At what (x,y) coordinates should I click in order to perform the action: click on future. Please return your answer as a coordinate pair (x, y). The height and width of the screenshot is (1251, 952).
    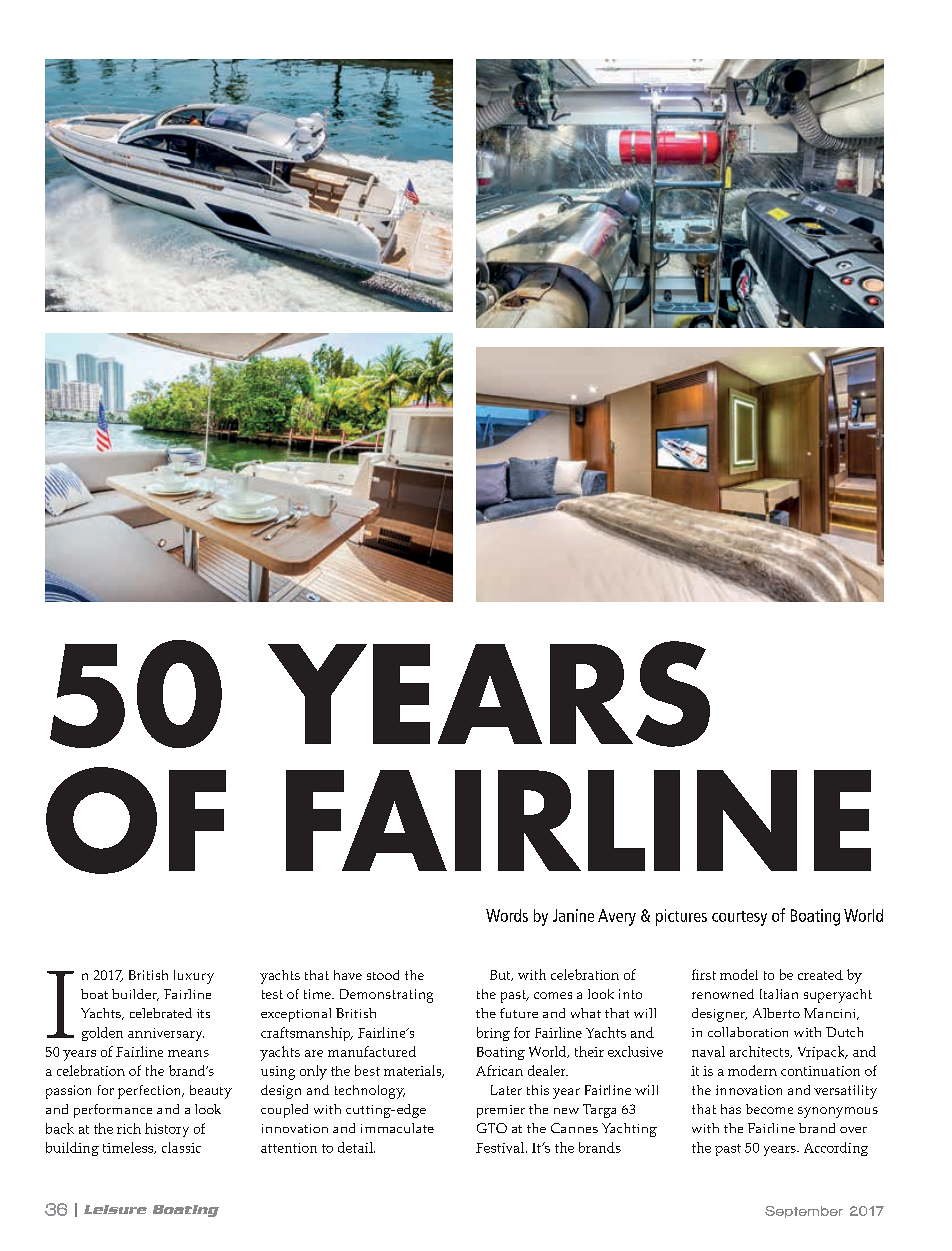
    Looking at the image, I should click on (519, 1013).
